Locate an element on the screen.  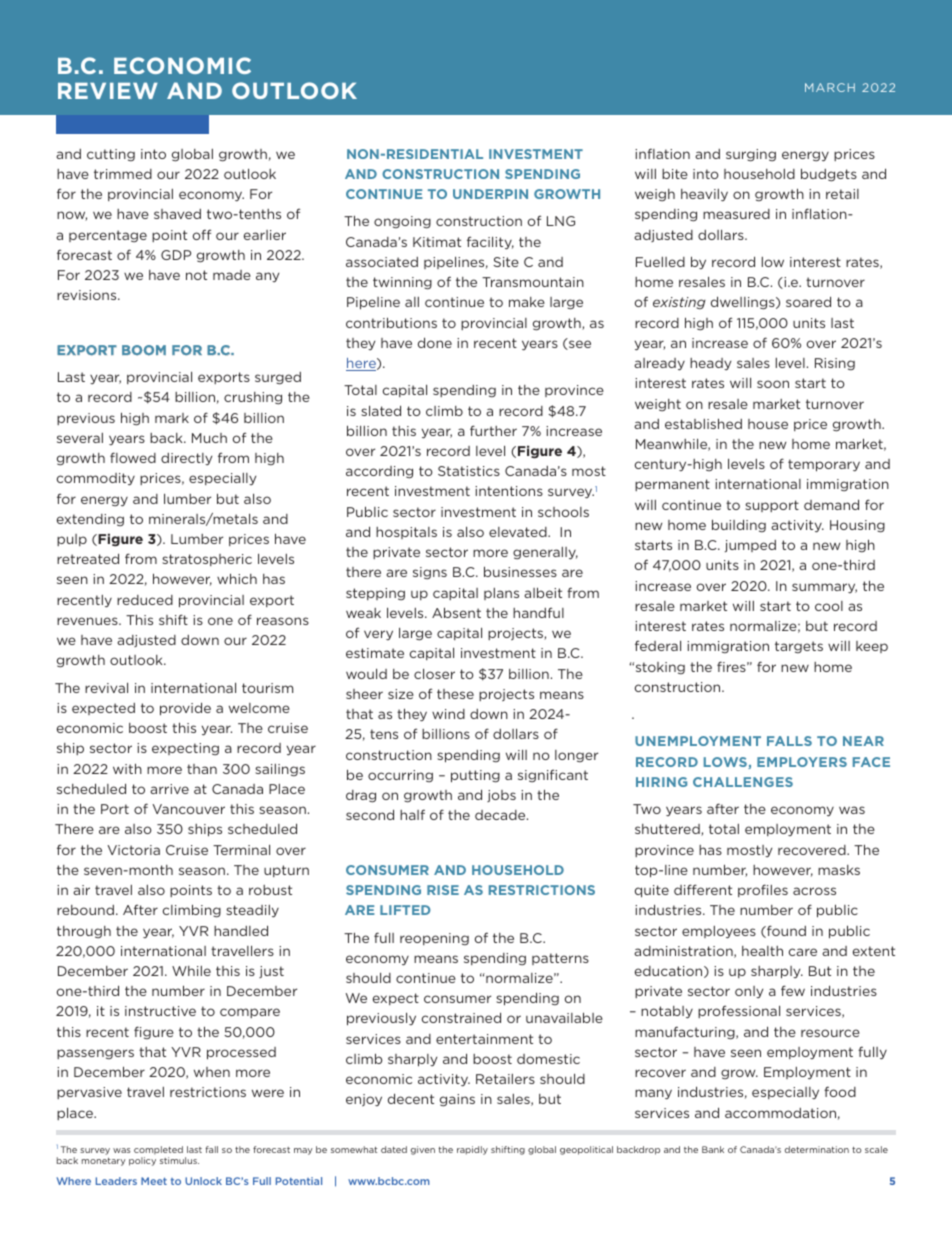
Vancouver is located at coordinates (188, 809).
